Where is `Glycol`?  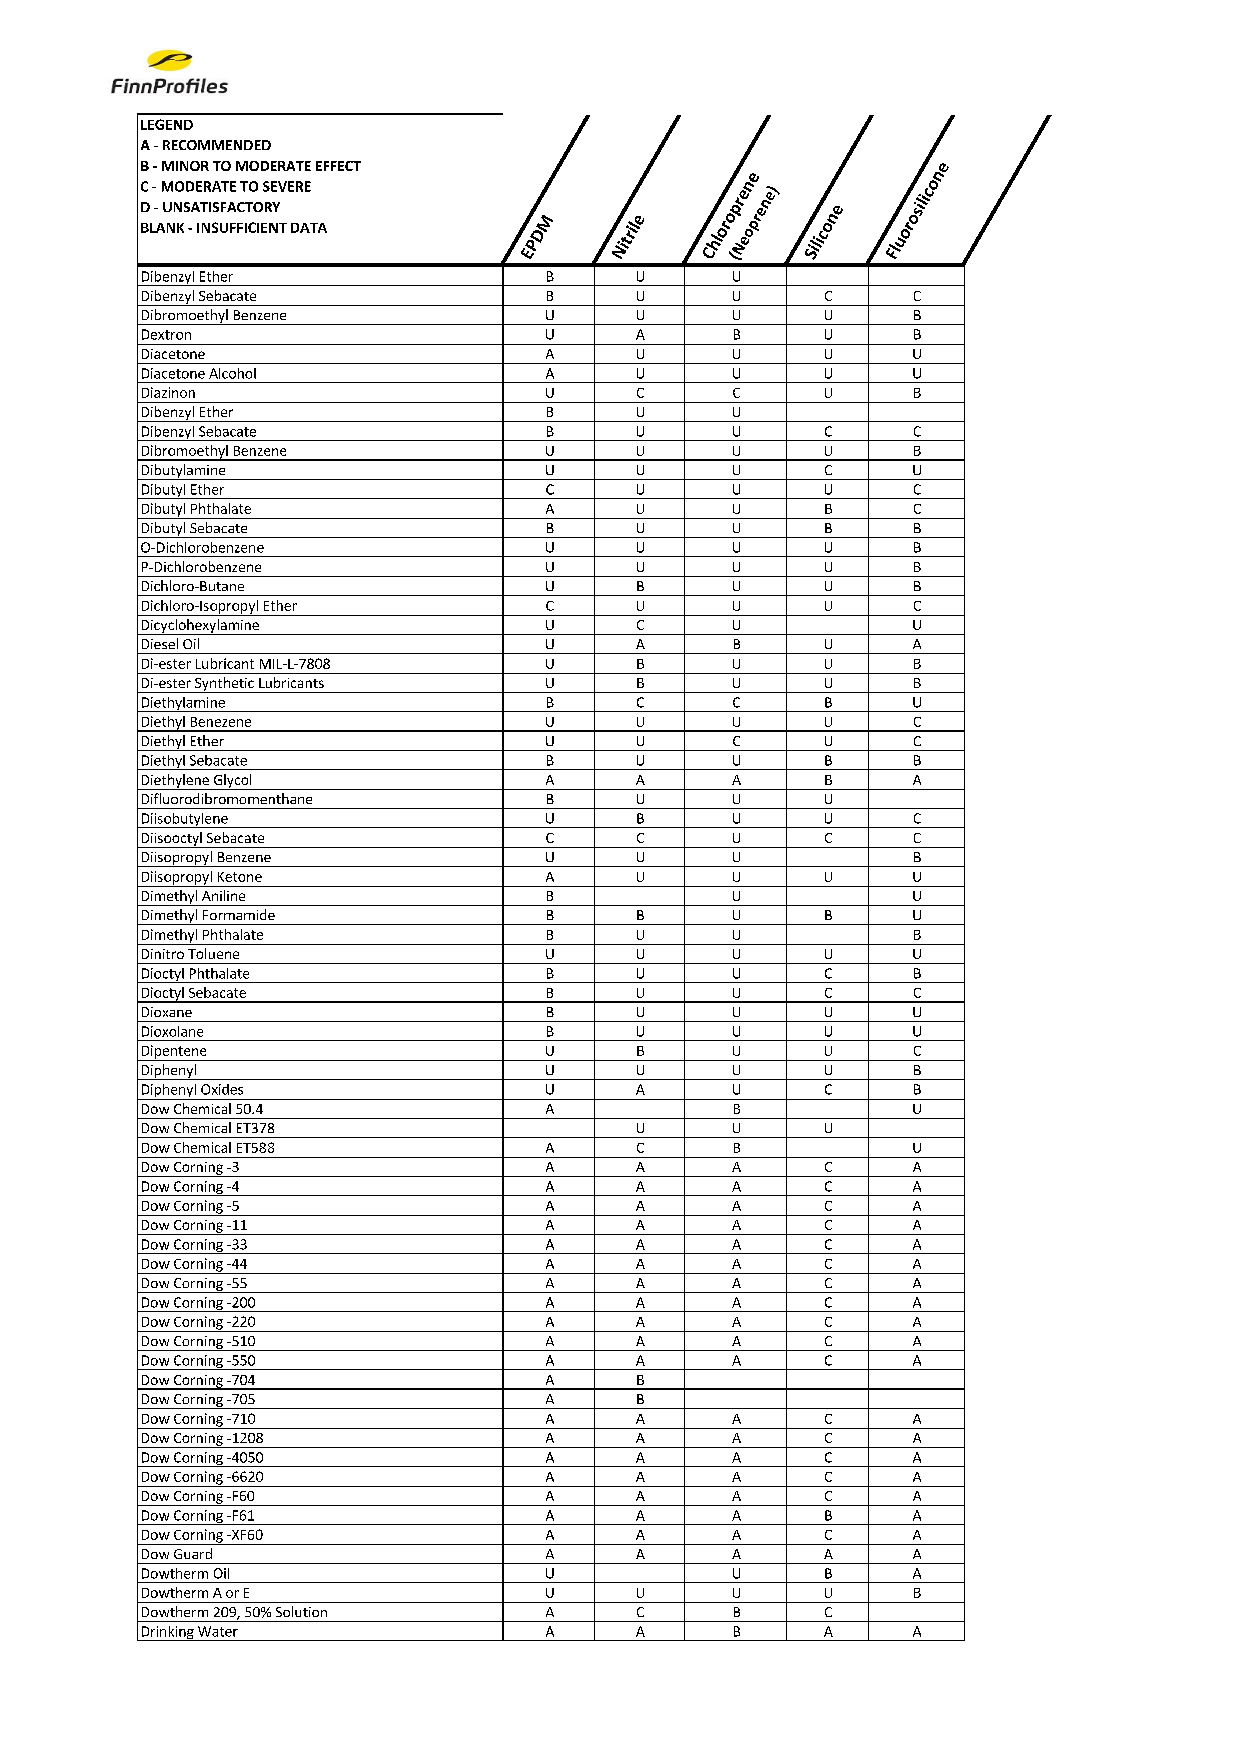 Glycol is located at coordinates (232, 782).
